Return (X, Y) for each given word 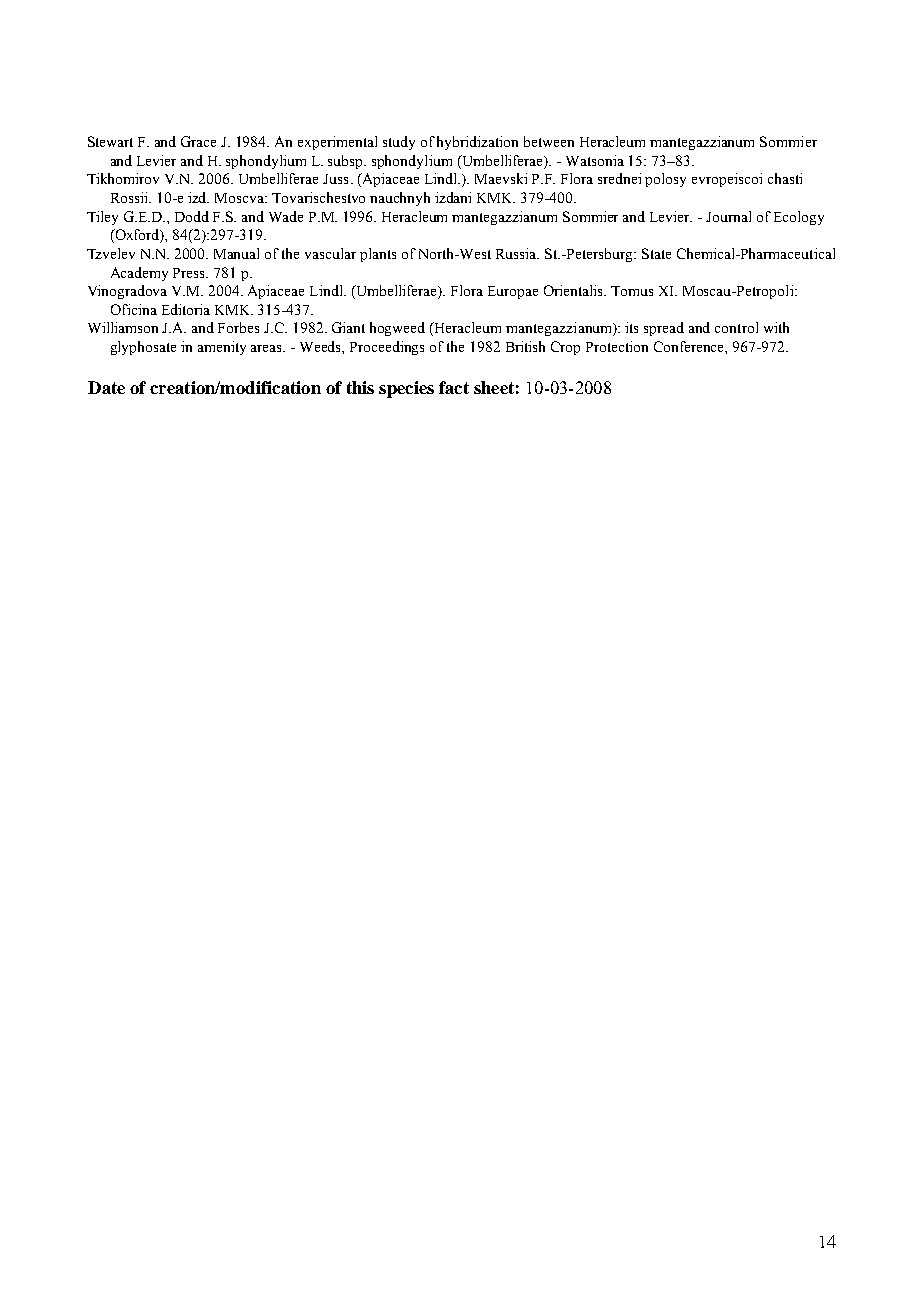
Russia (517, 253)
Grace (198, 141)
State (656, 253)
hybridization (477, 143)
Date (106, 387)
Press (190, 273)
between (549, 141)
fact (454, 387)
